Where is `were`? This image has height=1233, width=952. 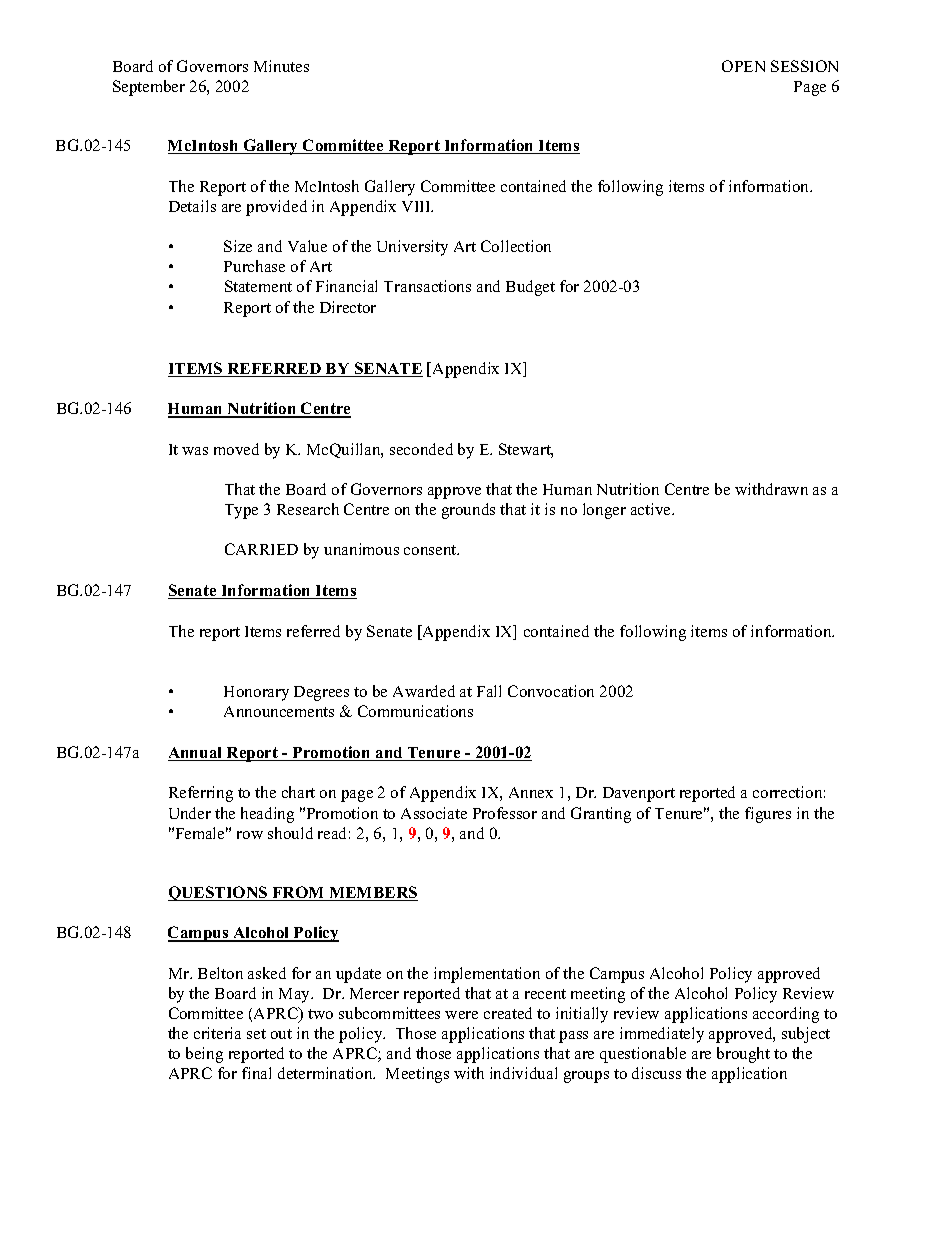 were is located at coordinates (461, 1015).
